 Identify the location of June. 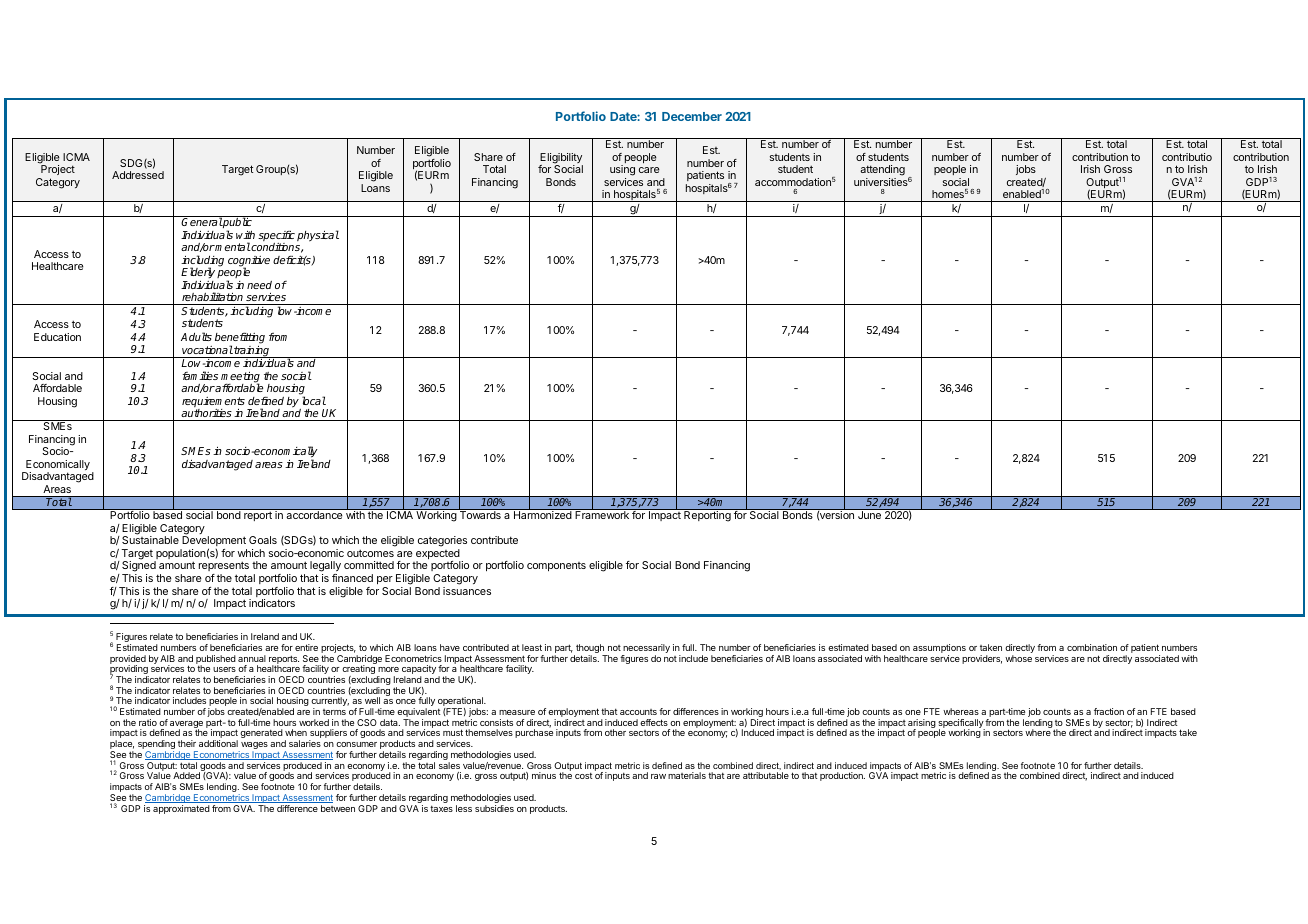
(869, 515).
